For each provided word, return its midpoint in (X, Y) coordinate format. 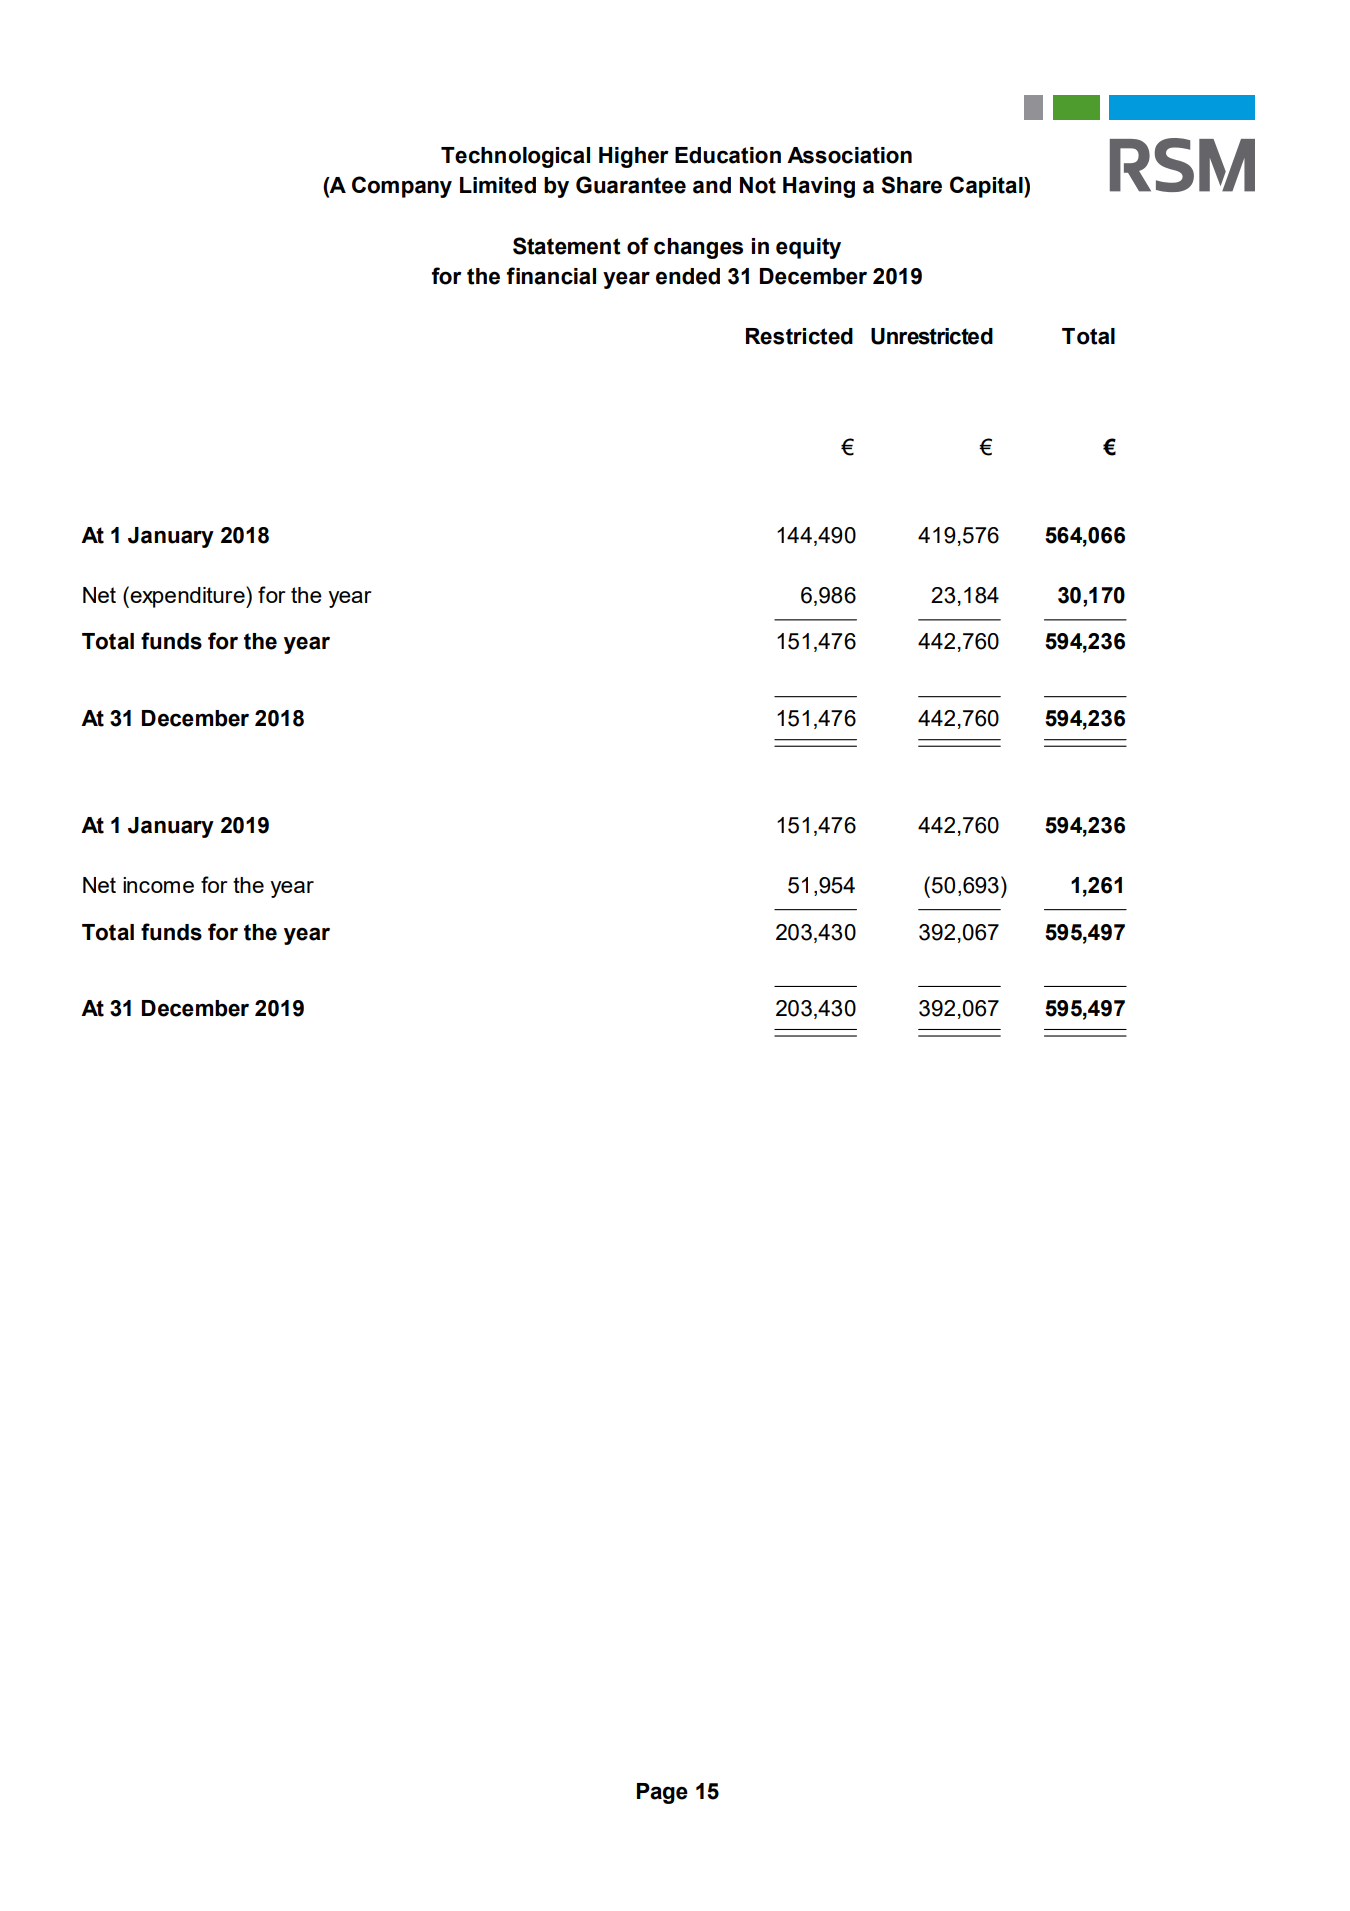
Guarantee (631, 185)
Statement (567, 246)
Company (402, 187)
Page (662, 1793)
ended (688, 276)
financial (551, 276)
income (158, 885)
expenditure (188, 597)
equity (808, 248)
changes (698, 248)
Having (819, 187)
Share (912, 185)
